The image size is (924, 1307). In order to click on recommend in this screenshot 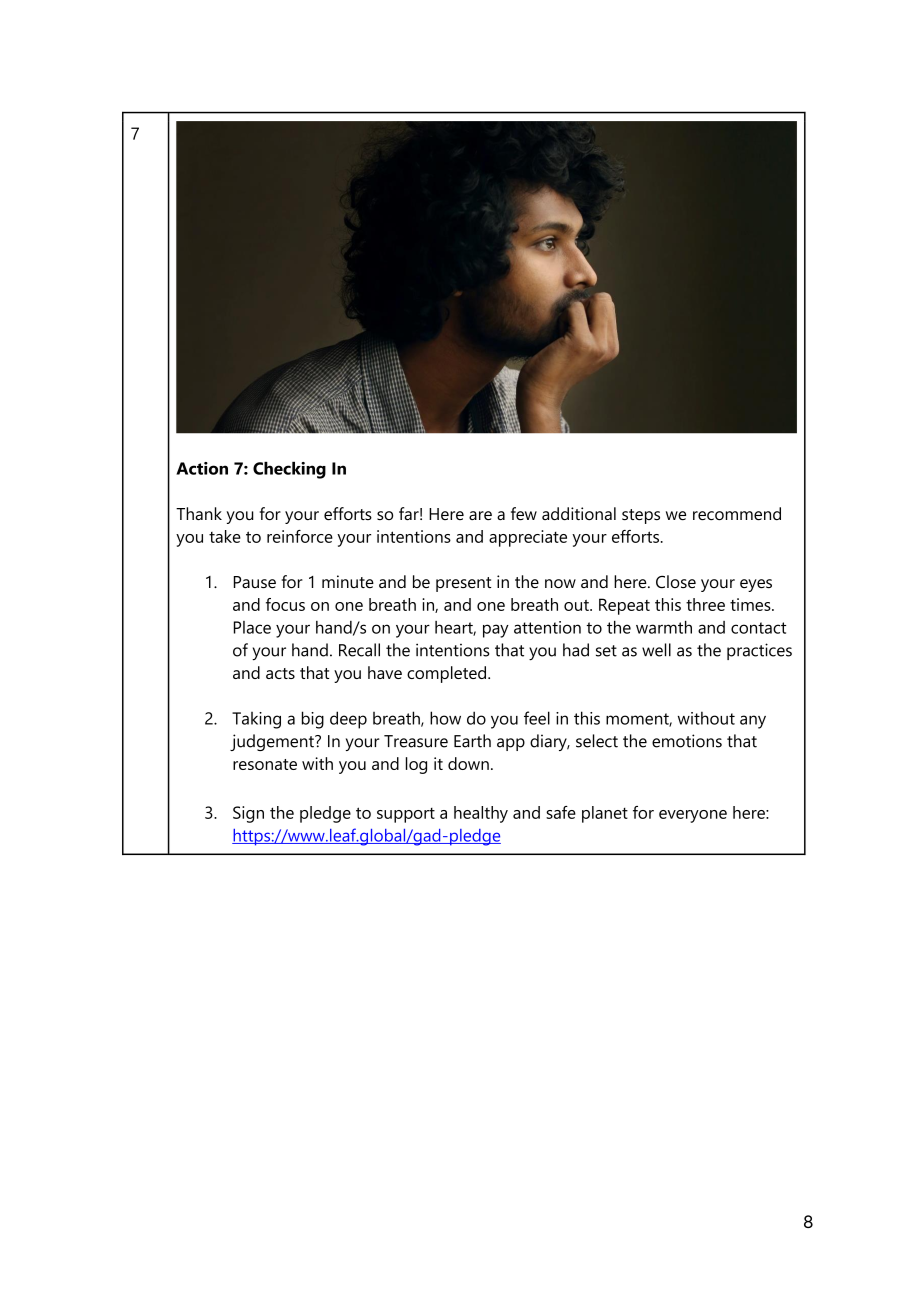, I will do `click(737, 513)`.
